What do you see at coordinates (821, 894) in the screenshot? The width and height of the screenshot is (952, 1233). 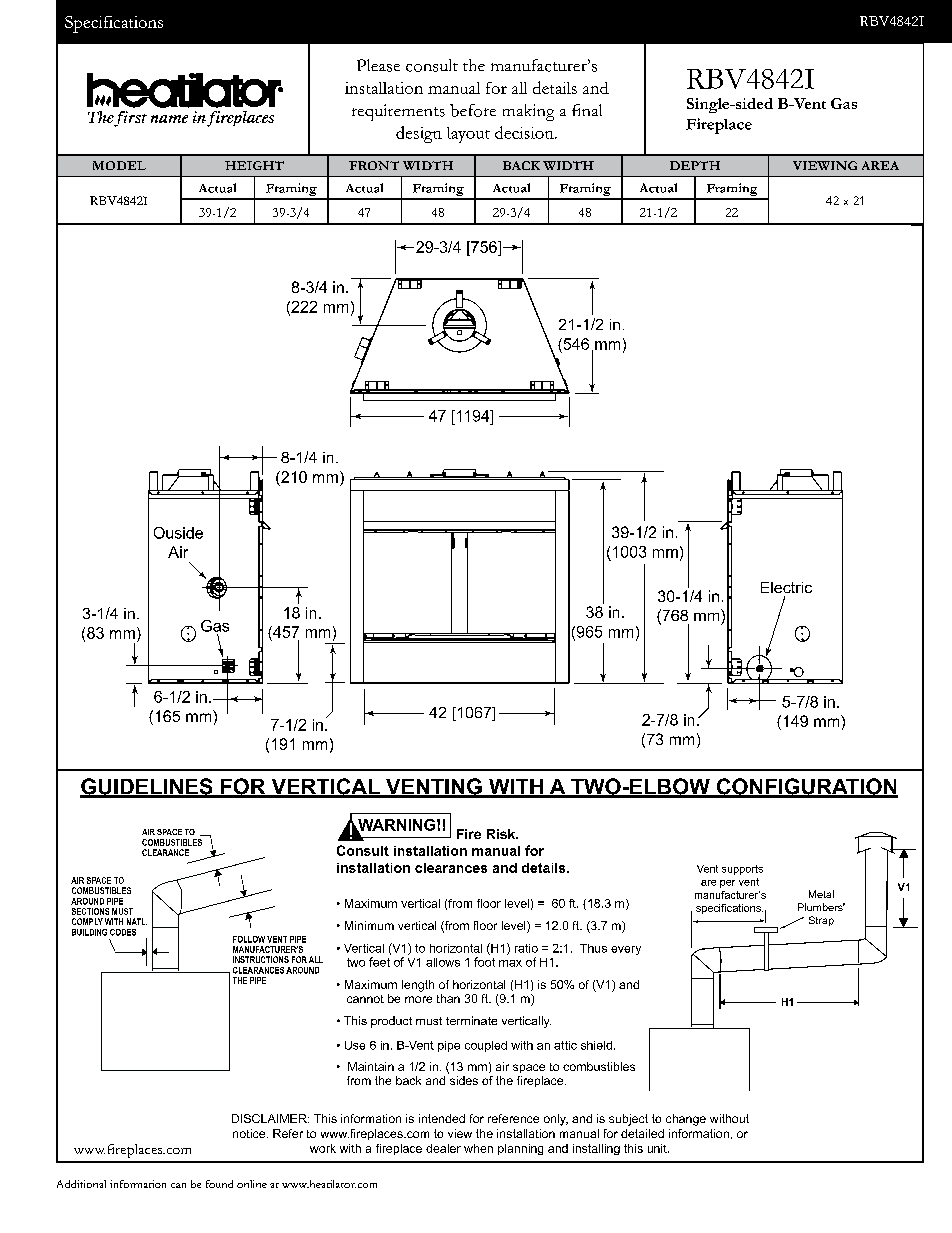 I see `Metal` at bounding box center [821, 894].
